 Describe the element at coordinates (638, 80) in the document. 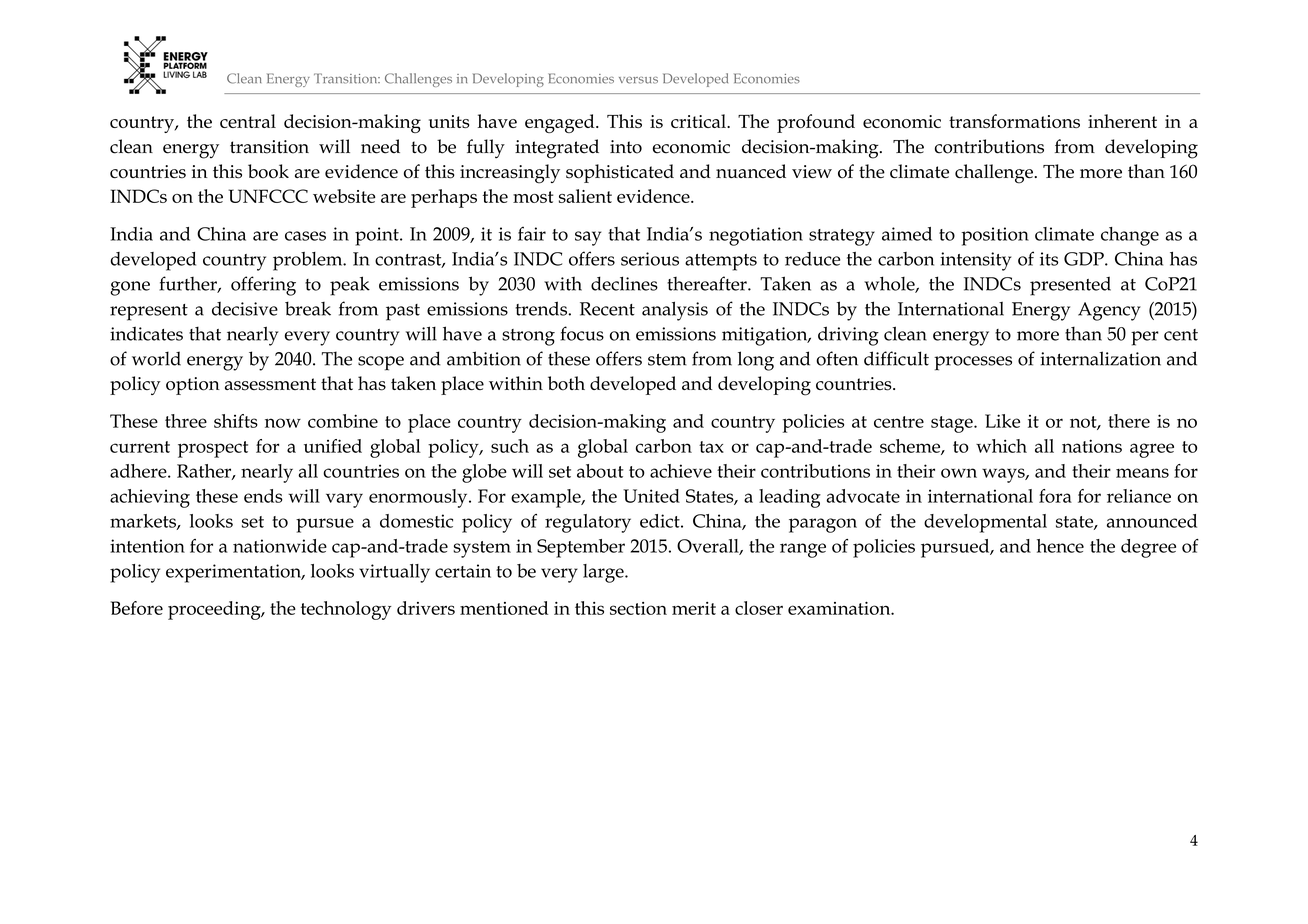

I see `versus` at that location.
